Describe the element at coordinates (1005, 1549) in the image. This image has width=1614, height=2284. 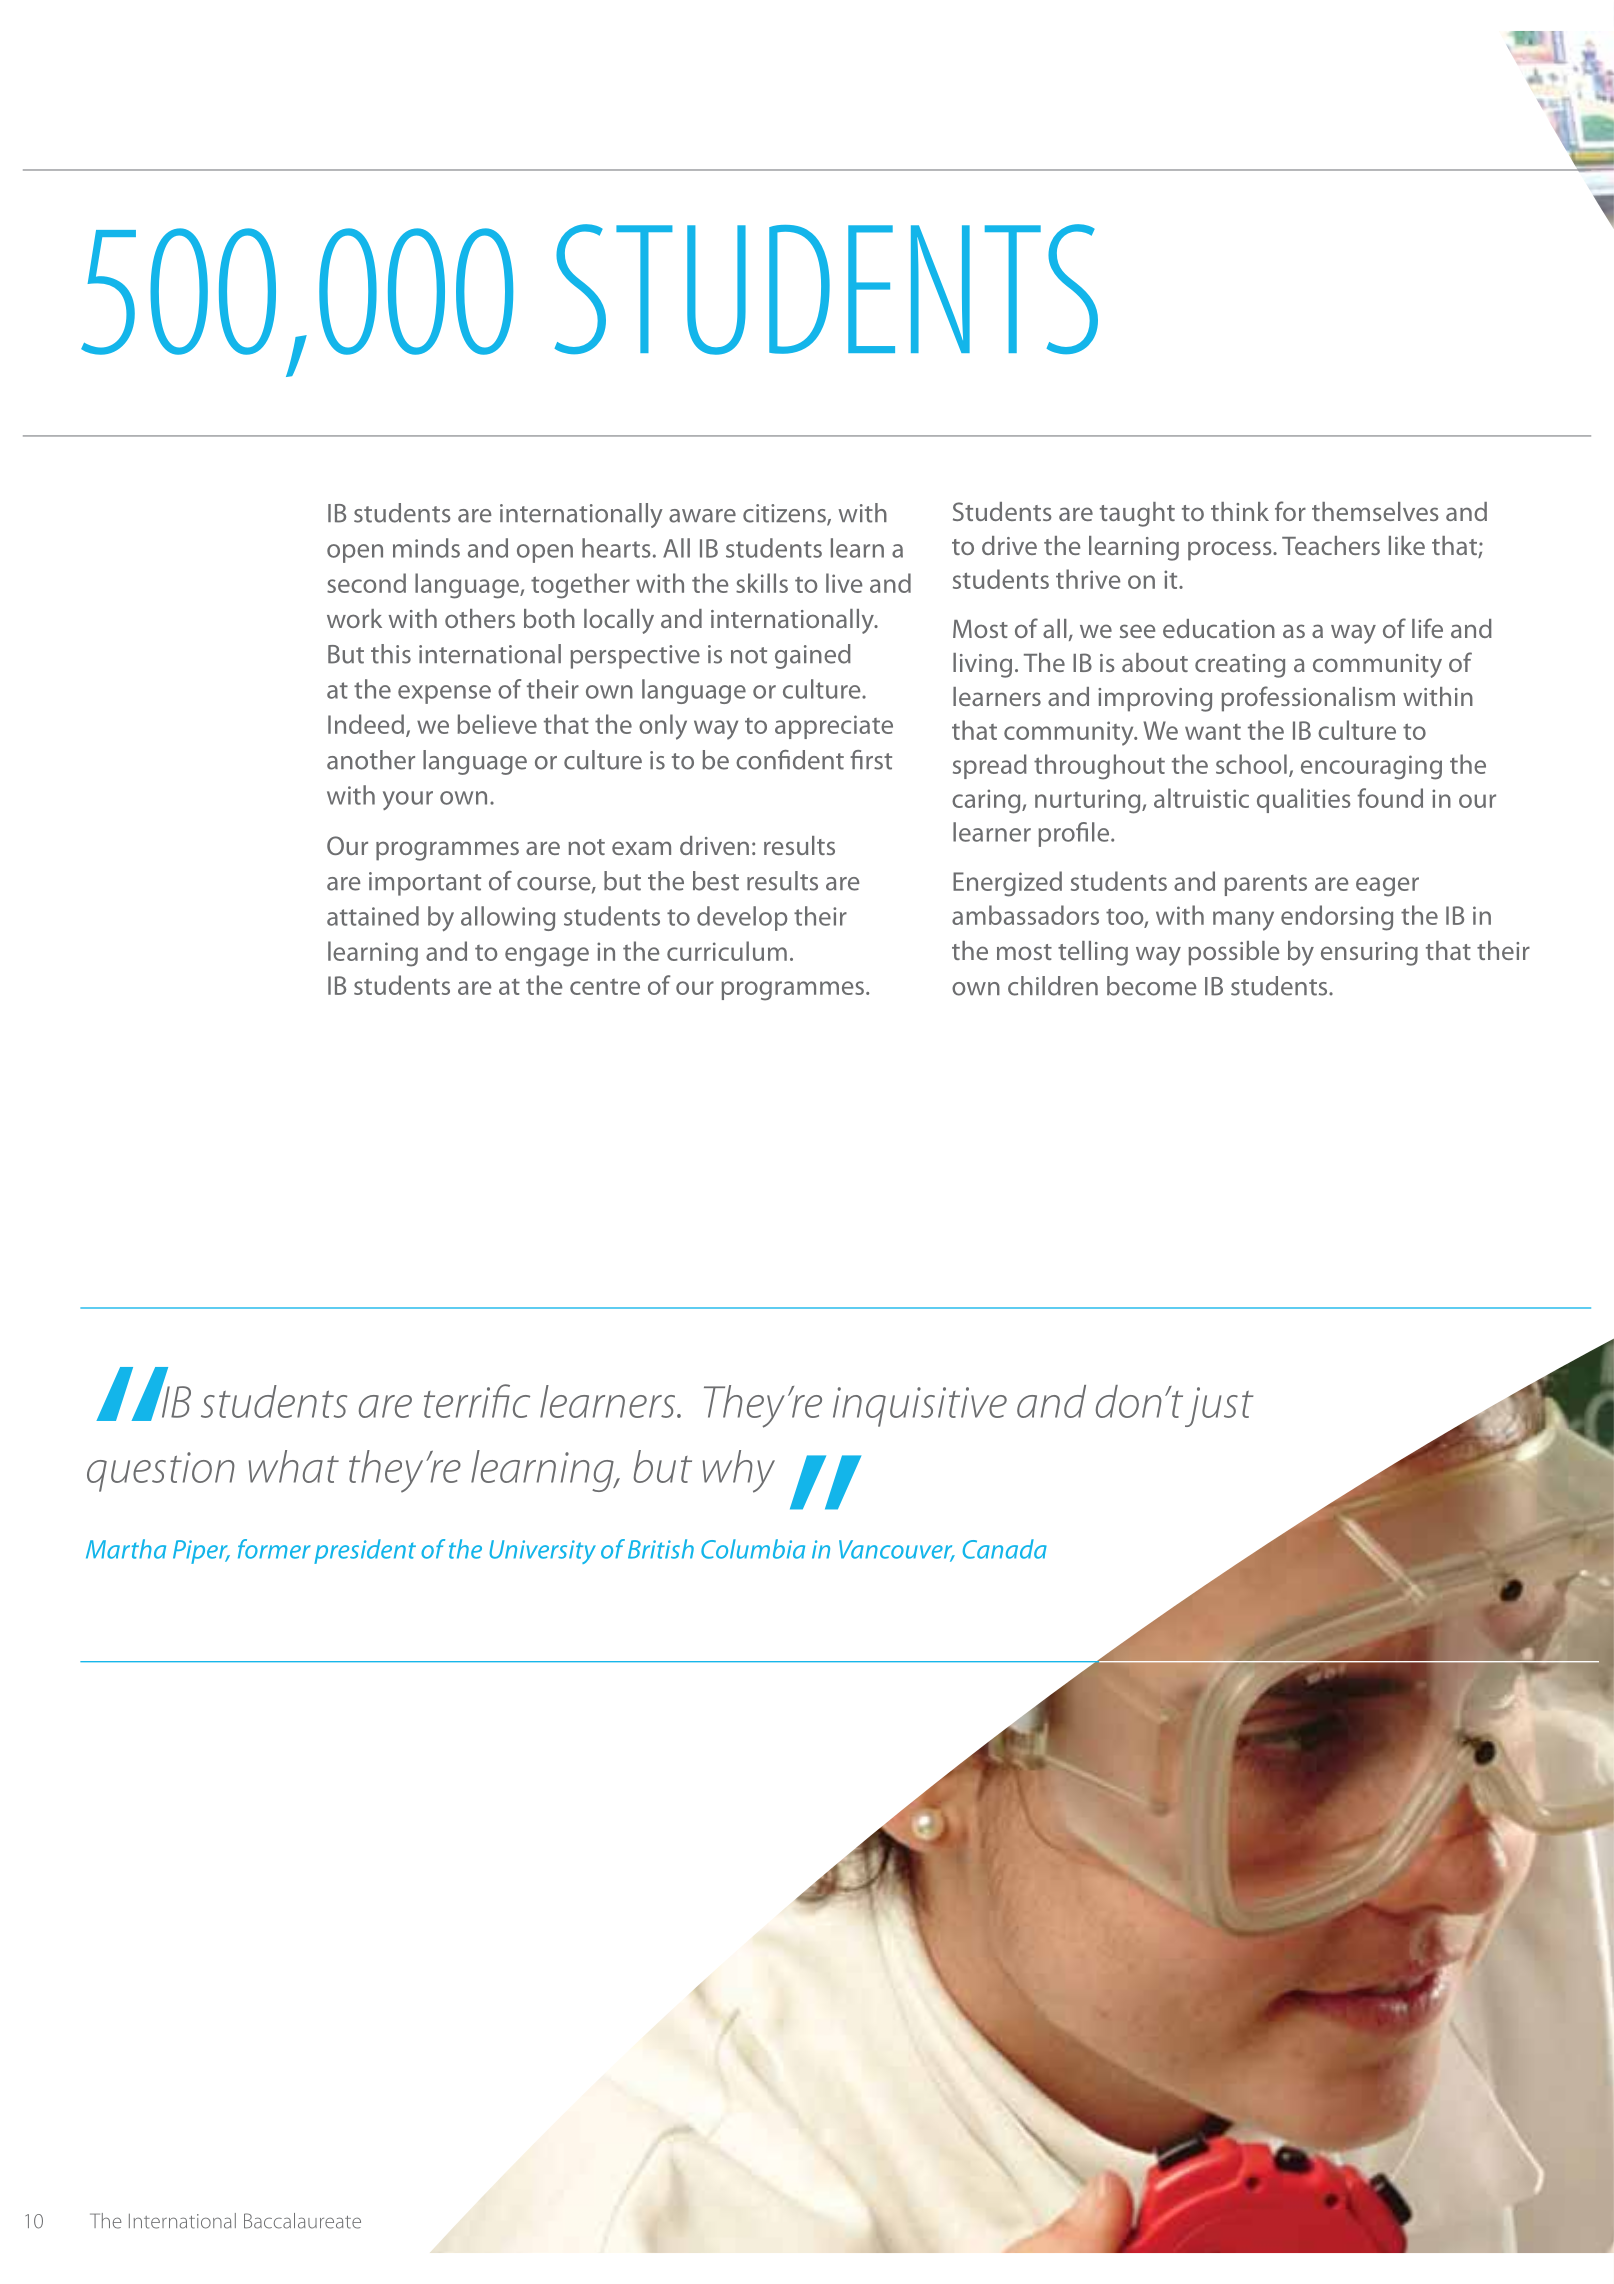
I see `Canada` at that location.
